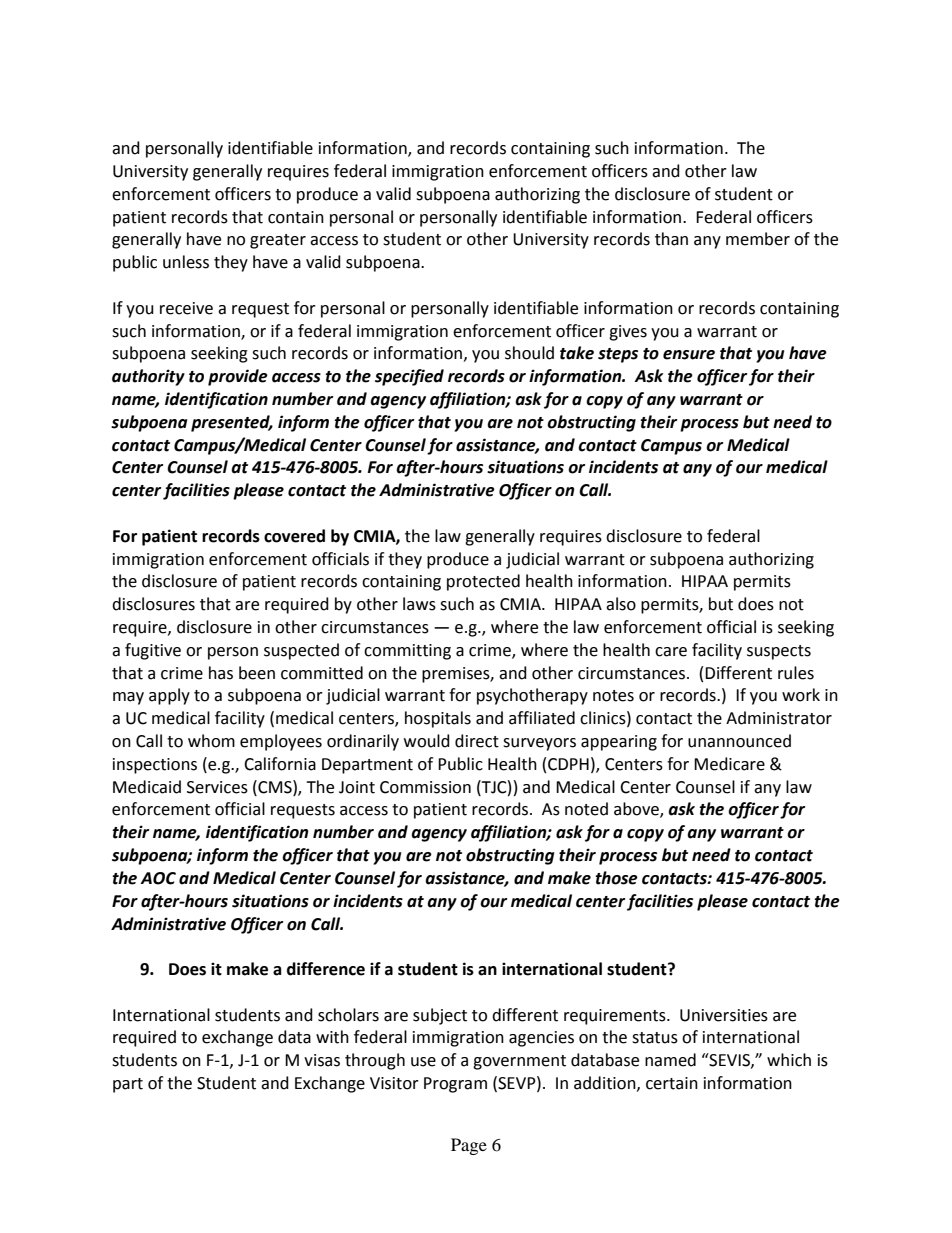 This screenshot has width=952, height=1233. I want to click on Administrator, so click(779, 718).
